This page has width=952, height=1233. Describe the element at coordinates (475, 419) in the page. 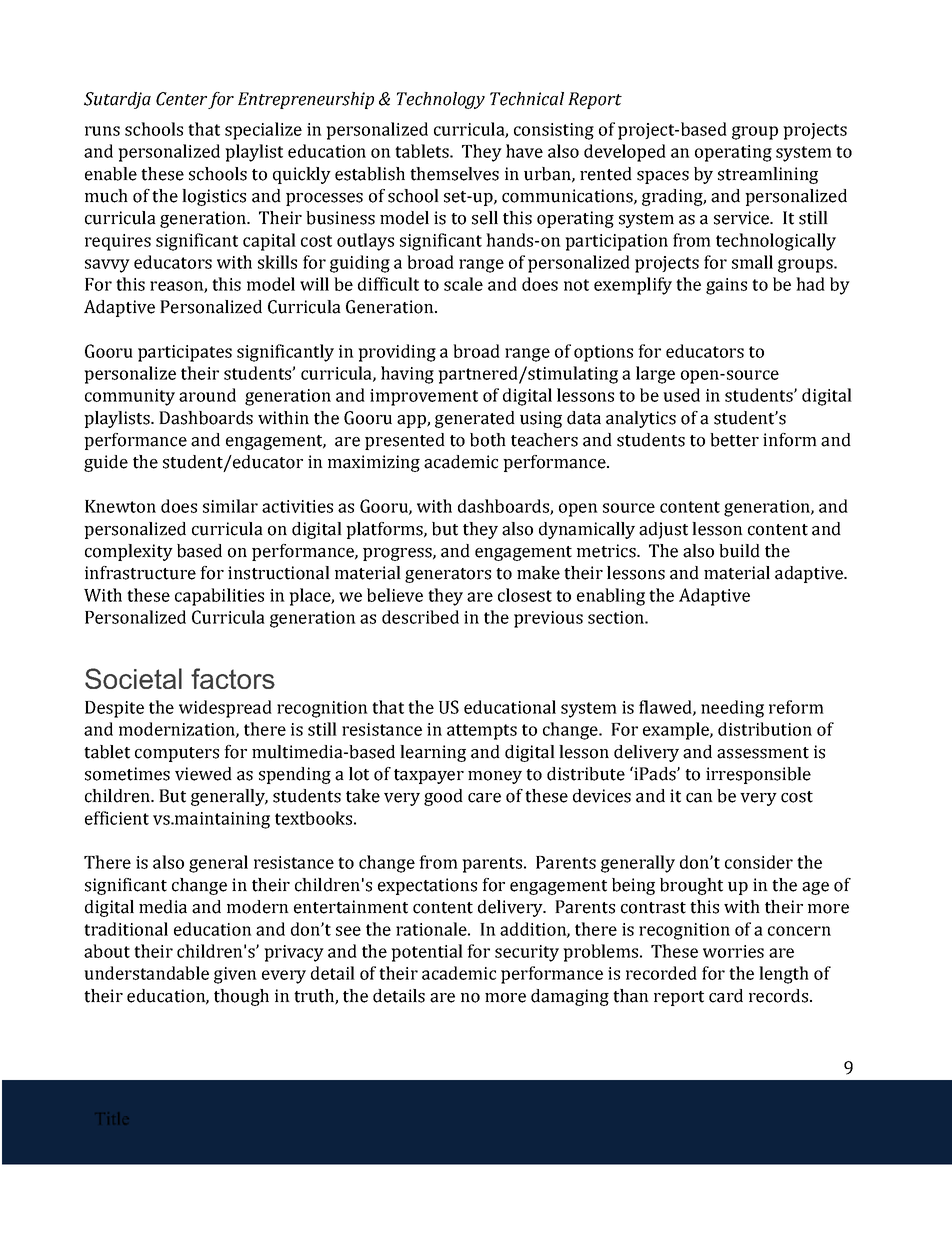

I see `generated` at that location.
